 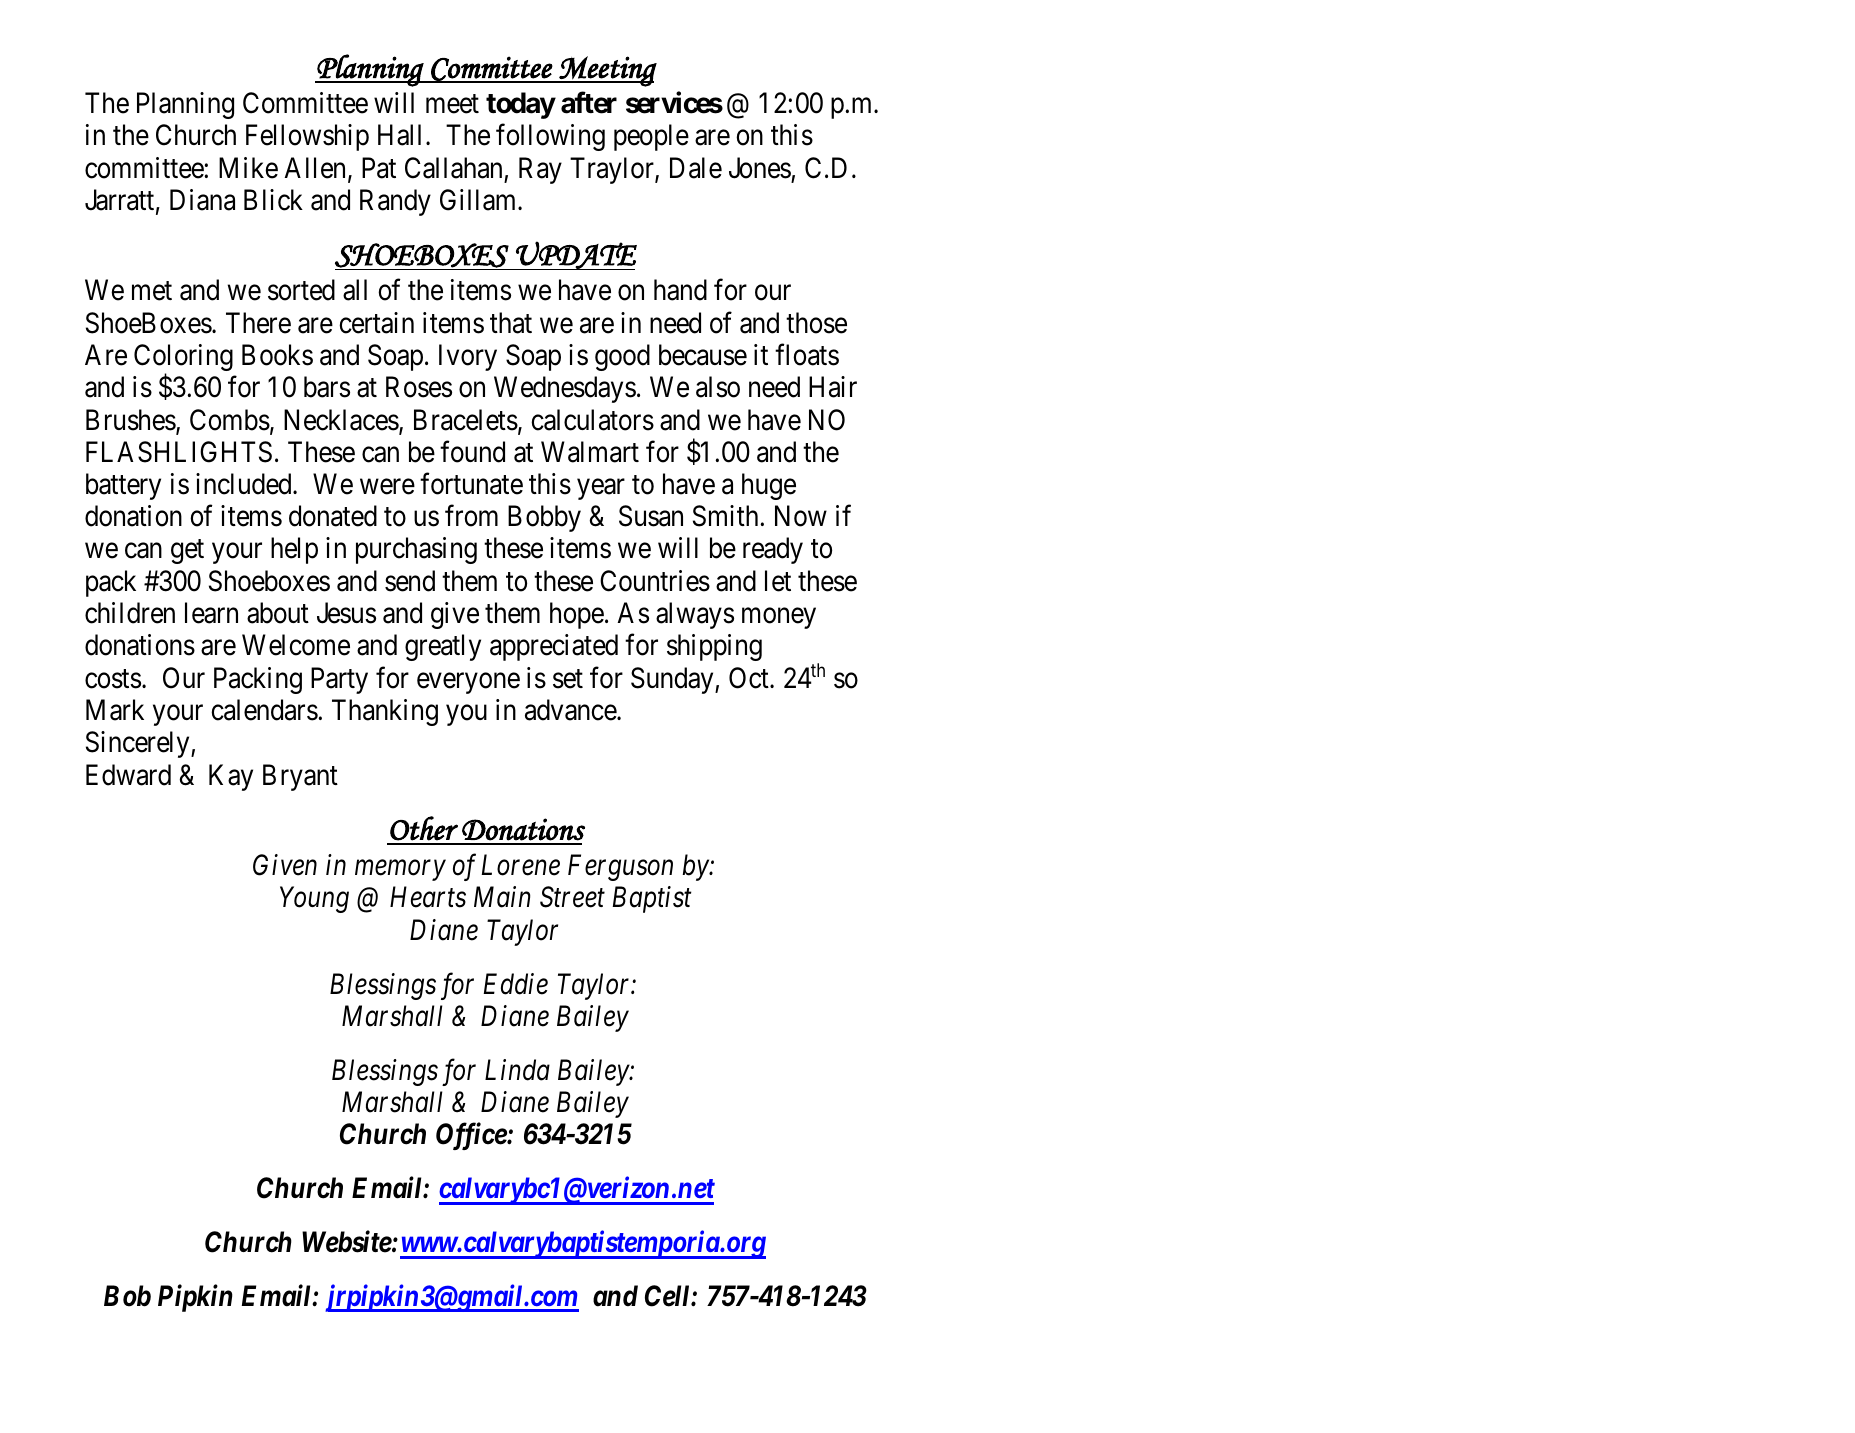 What do you see at coordinates (779, 618) in the document?
I see `money` at bounding box center [779, 618].
